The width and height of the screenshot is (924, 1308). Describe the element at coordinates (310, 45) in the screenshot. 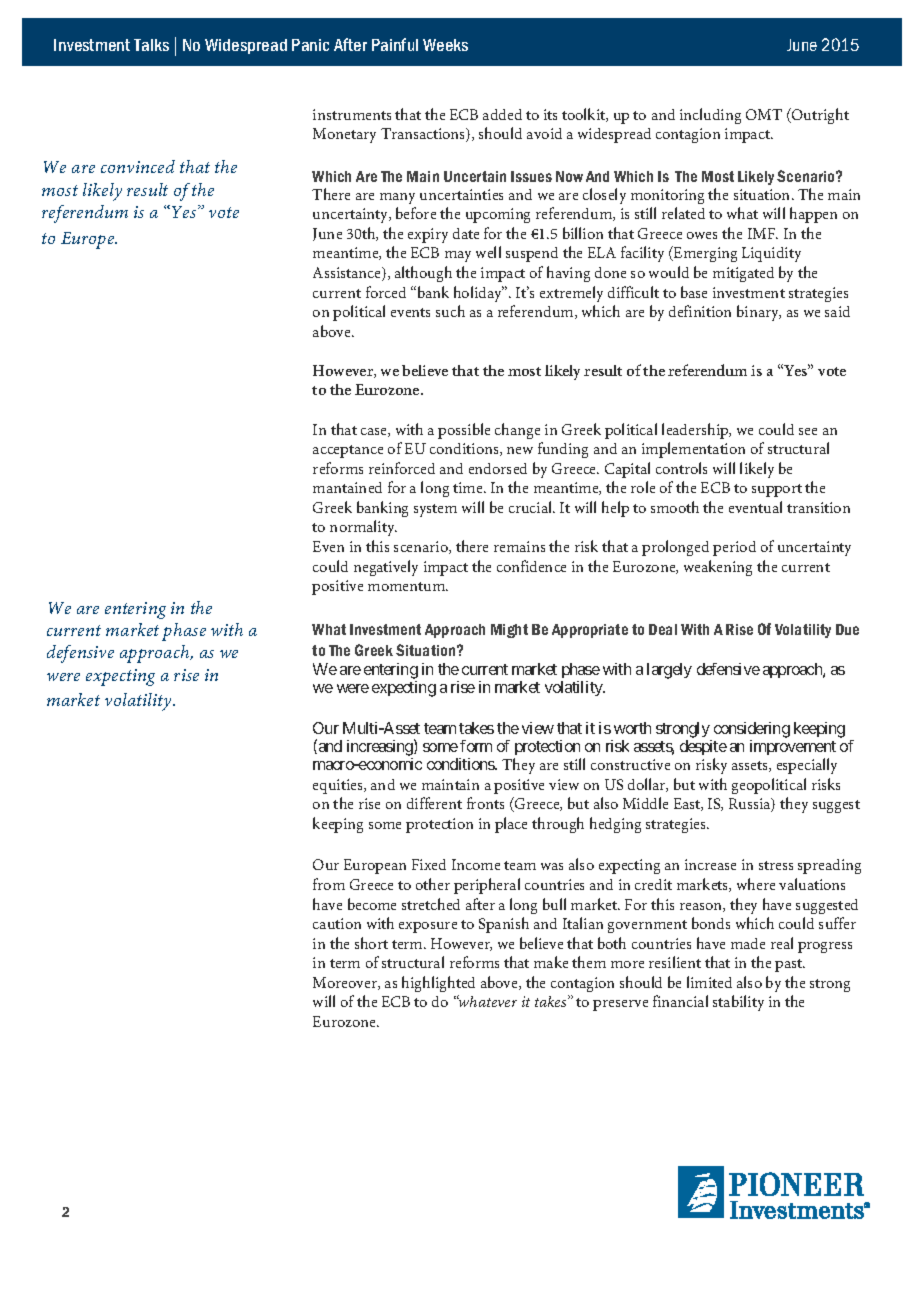

I see `Panic` at that location.
